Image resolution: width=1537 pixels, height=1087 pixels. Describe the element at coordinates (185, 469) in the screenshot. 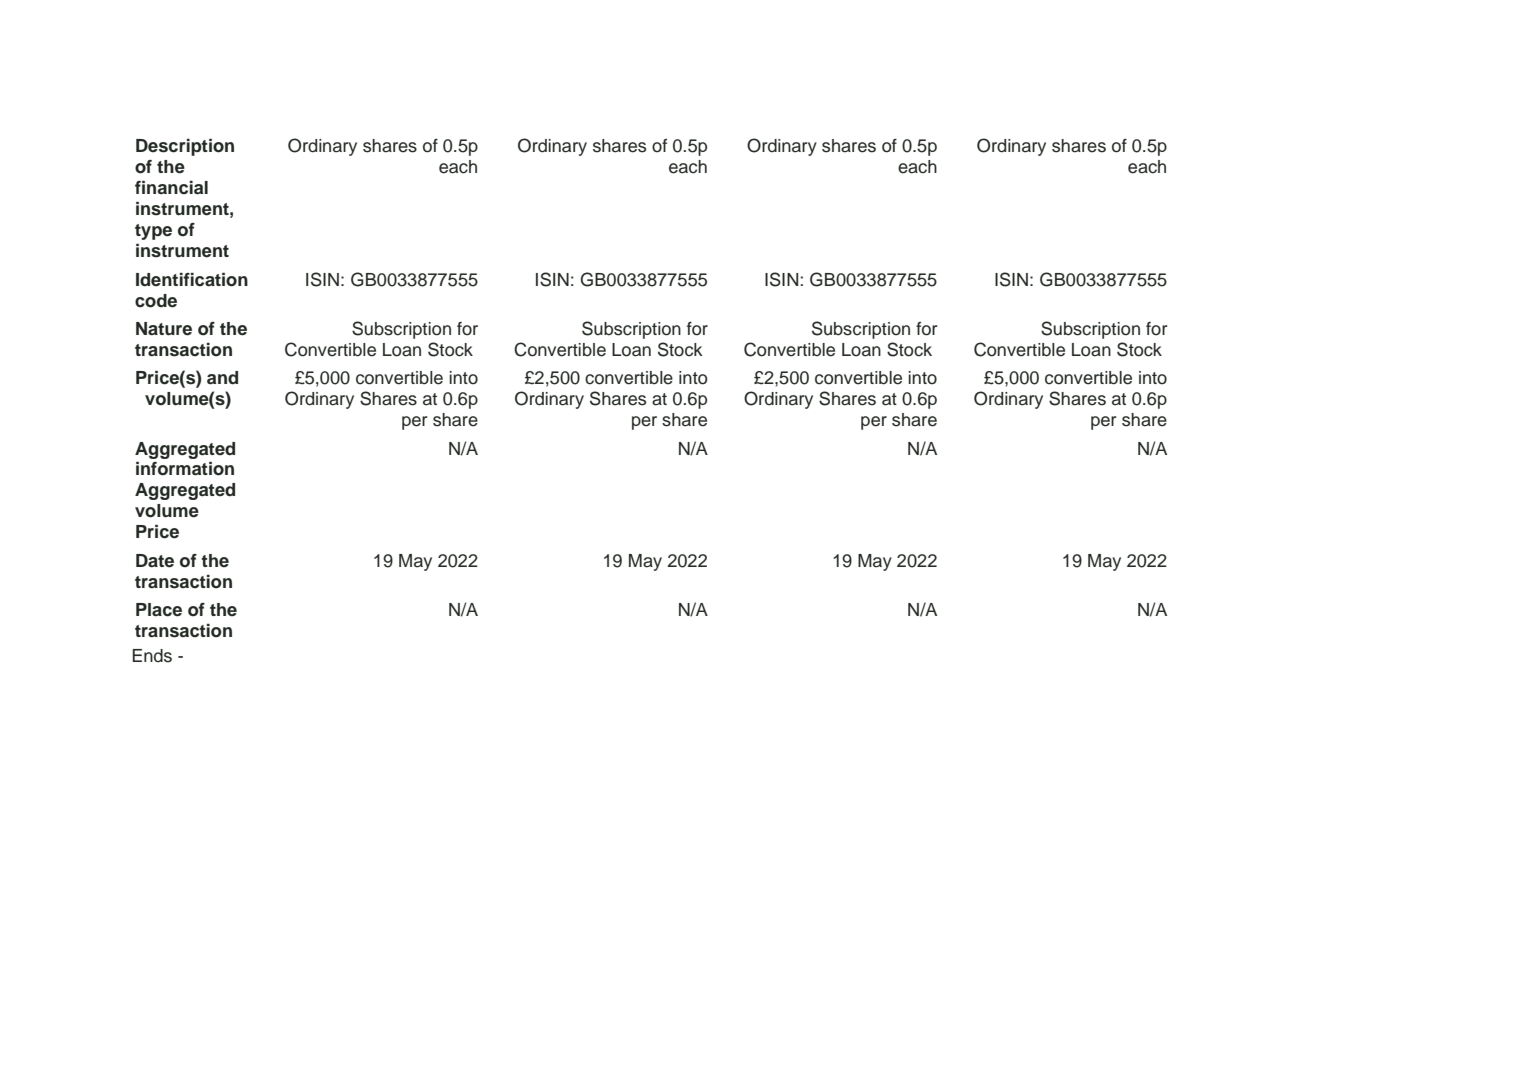

I see `information` at that location.
